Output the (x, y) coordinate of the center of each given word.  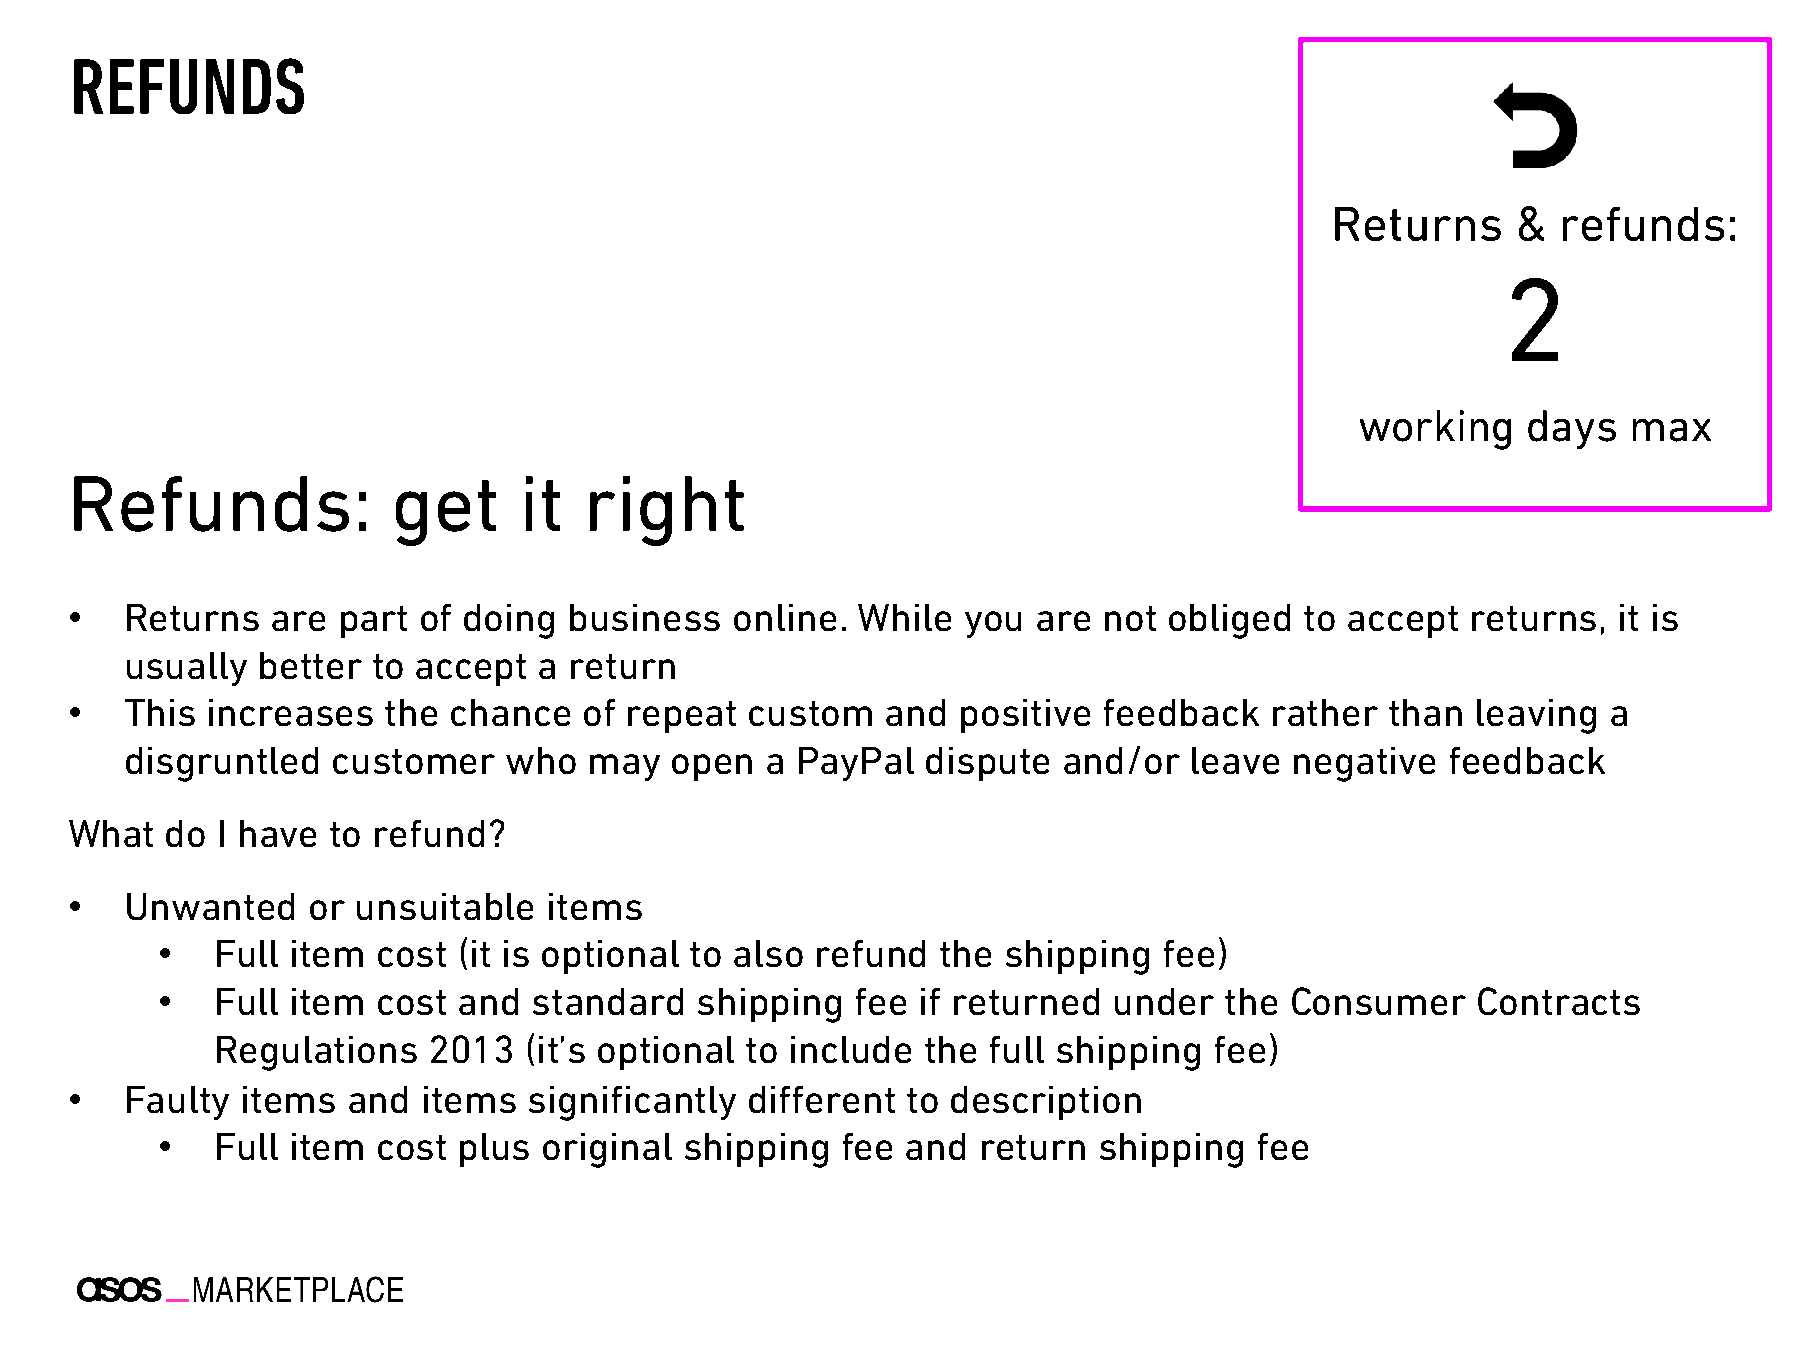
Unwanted (210, 906)
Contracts (1559, 1001)
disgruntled (222, 764)
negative (1364, 764)
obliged (1229, 621)
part (374, 622)
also (768, 953)
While (904, 617)
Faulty (178, 1103)
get (446, 513)
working (1435, 430)
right (667, 511)
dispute (987, 764)
